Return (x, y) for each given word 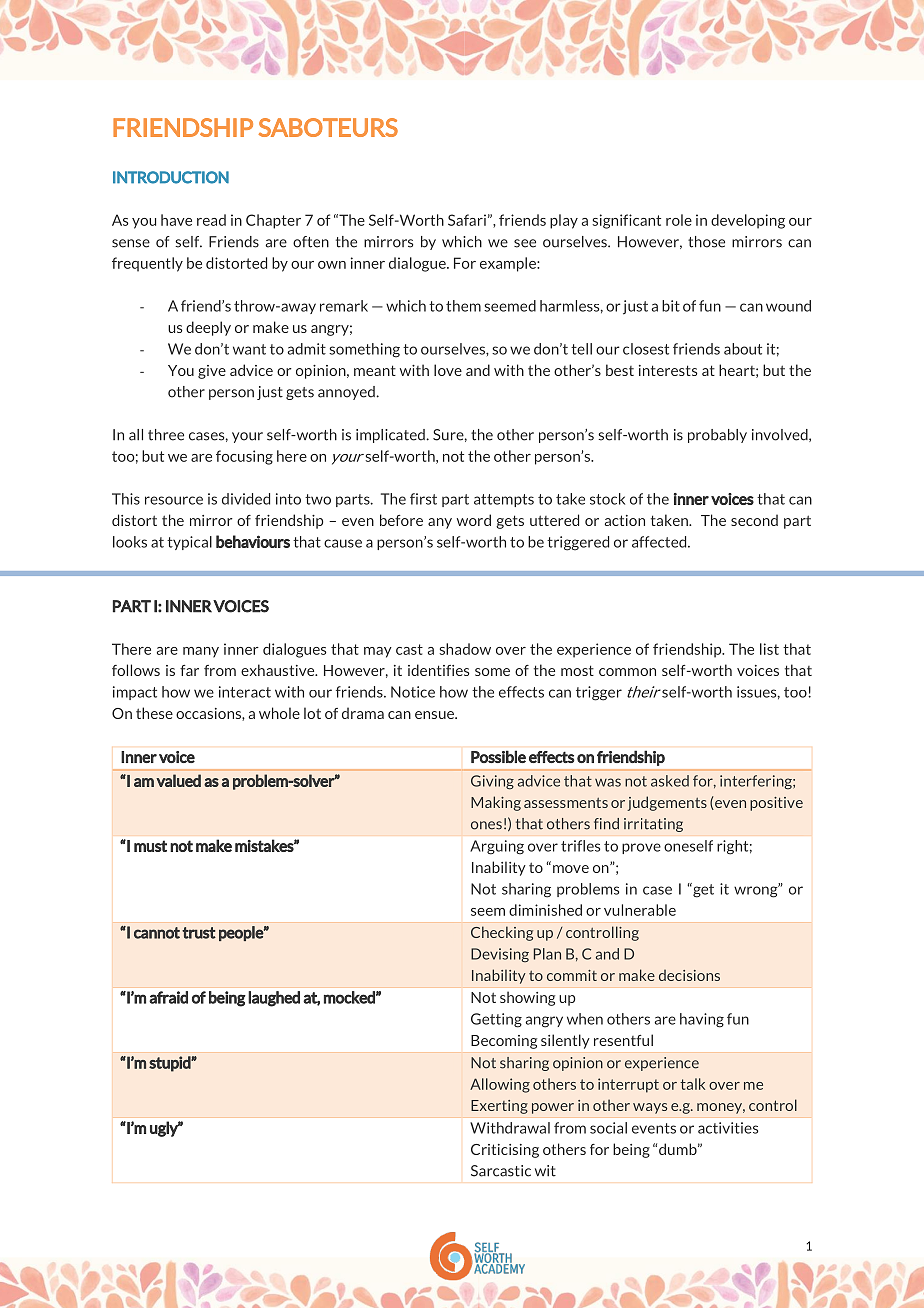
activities (728, 1128)
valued (178, 780)
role (679, 220)
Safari (467, 220)
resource (174, 500)
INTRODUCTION (171, 177)
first (423, 499)
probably (717, 436)
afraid (168, 997)
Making (496, 803)
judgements (667, 803)
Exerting (499, 1107)
